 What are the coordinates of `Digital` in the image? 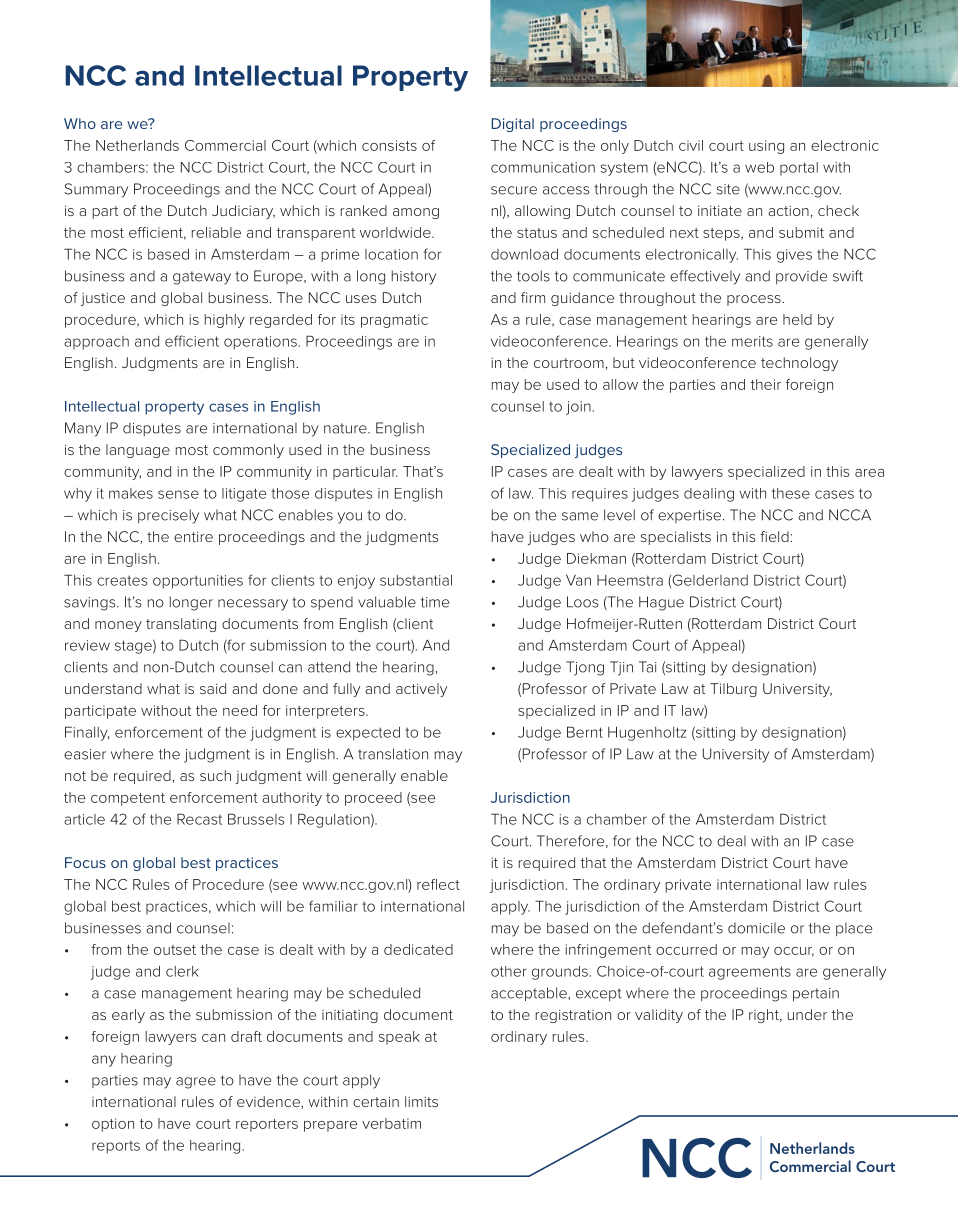 It's located at (513, 125).
